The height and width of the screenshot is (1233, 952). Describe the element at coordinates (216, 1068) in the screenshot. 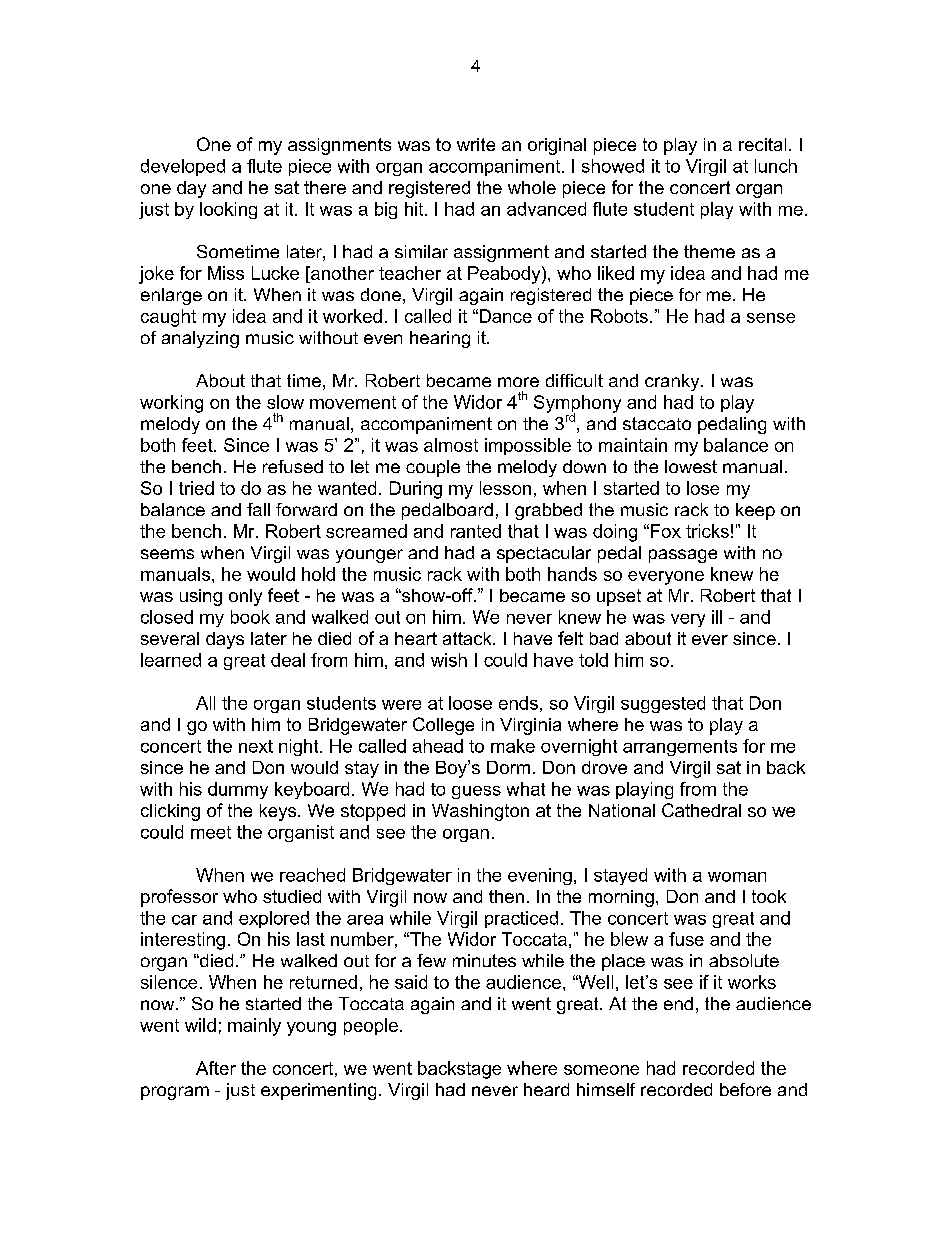

I see `After` at that location.
